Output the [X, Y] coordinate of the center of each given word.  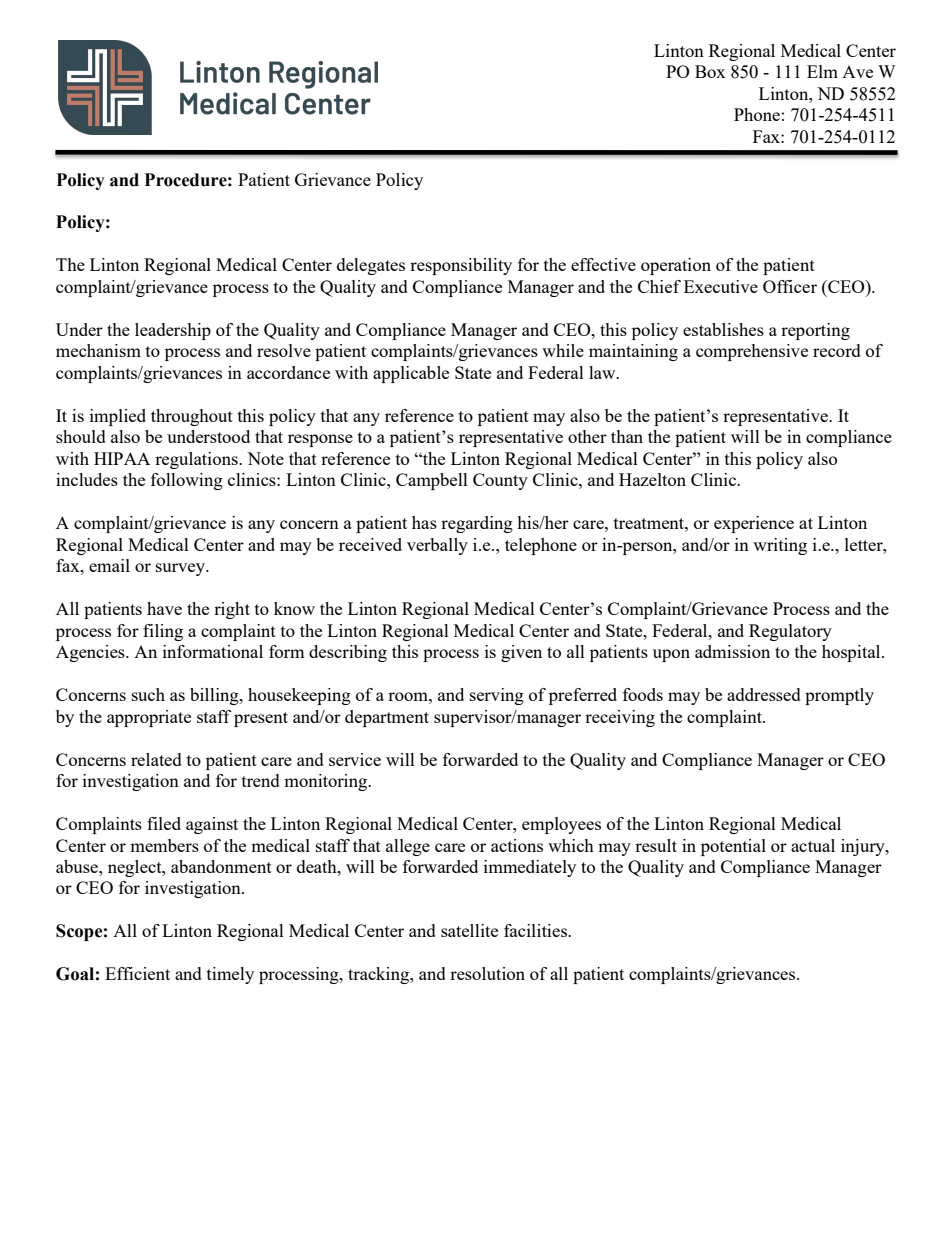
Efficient [137, 973]
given [521, 653]
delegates [371, 266]
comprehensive [752, 352]
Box [710, 71]
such [148, 694]
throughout [192, 417]
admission [732, 651]
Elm [822, 71]
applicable [411, 374]
